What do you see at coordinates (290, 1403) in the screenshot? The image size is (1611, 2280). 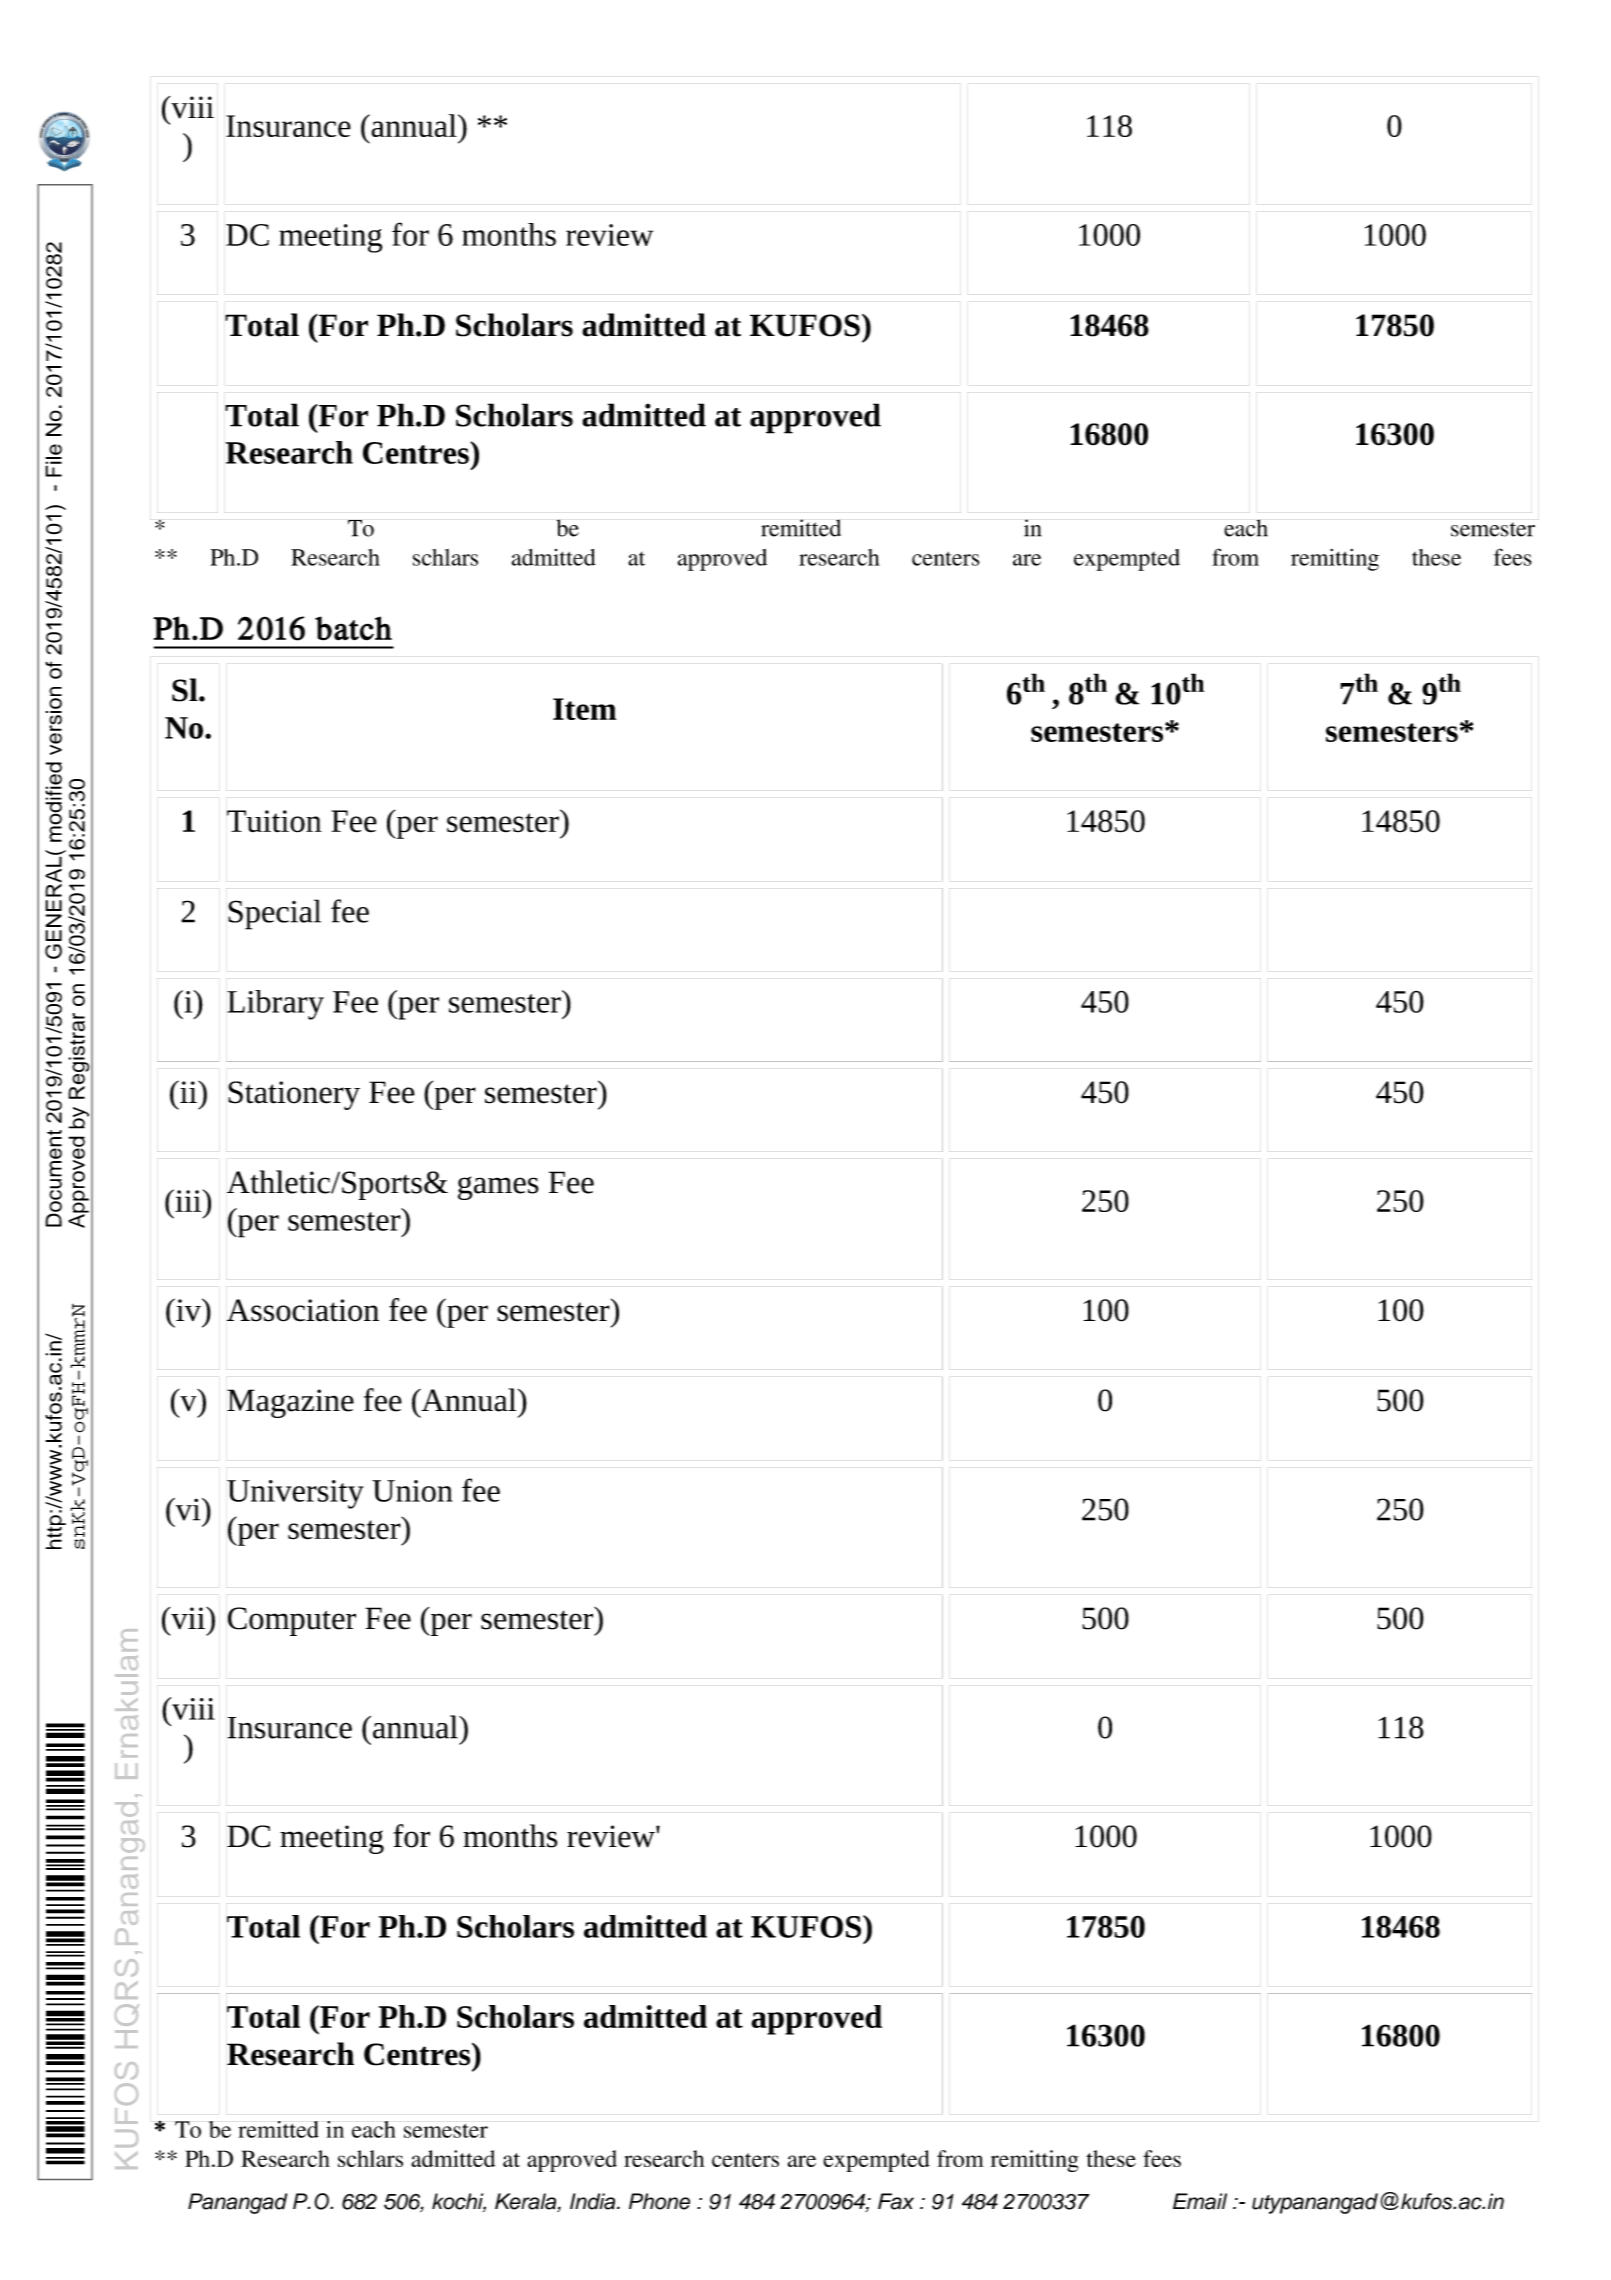 I see `Magazine` at bounding box center [290, 1403].
